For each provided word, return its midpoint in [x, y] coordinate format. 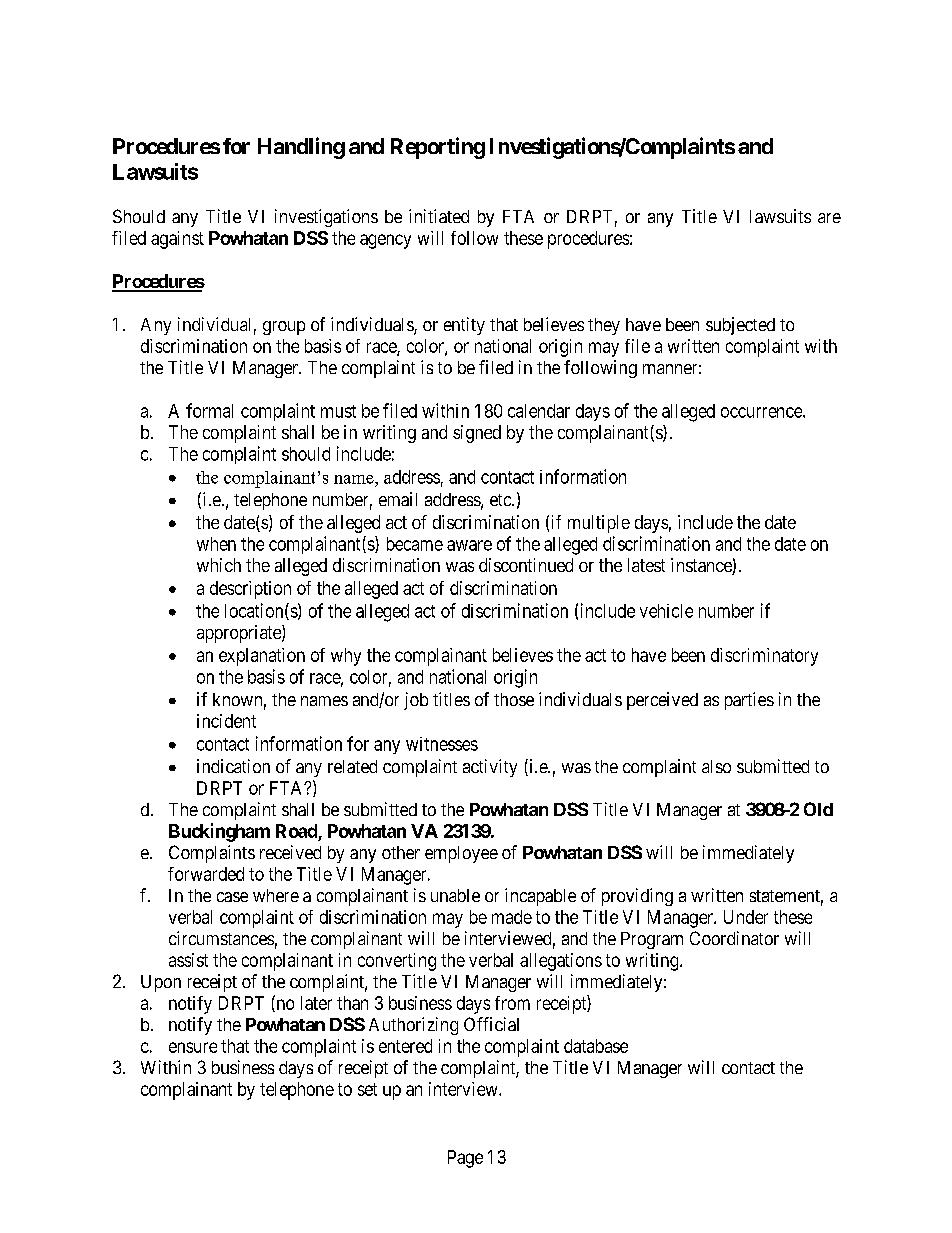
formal [209, 410]
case [232, 897]
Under [746, 917]
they [604, 326]
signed [477, 434]
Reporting [438, 148]
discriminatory [764, 657]
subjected [740, 326]
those [514, 699]
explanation [262, 657]
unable [455, 895]
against [177, 240]
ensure [193, 1047]
